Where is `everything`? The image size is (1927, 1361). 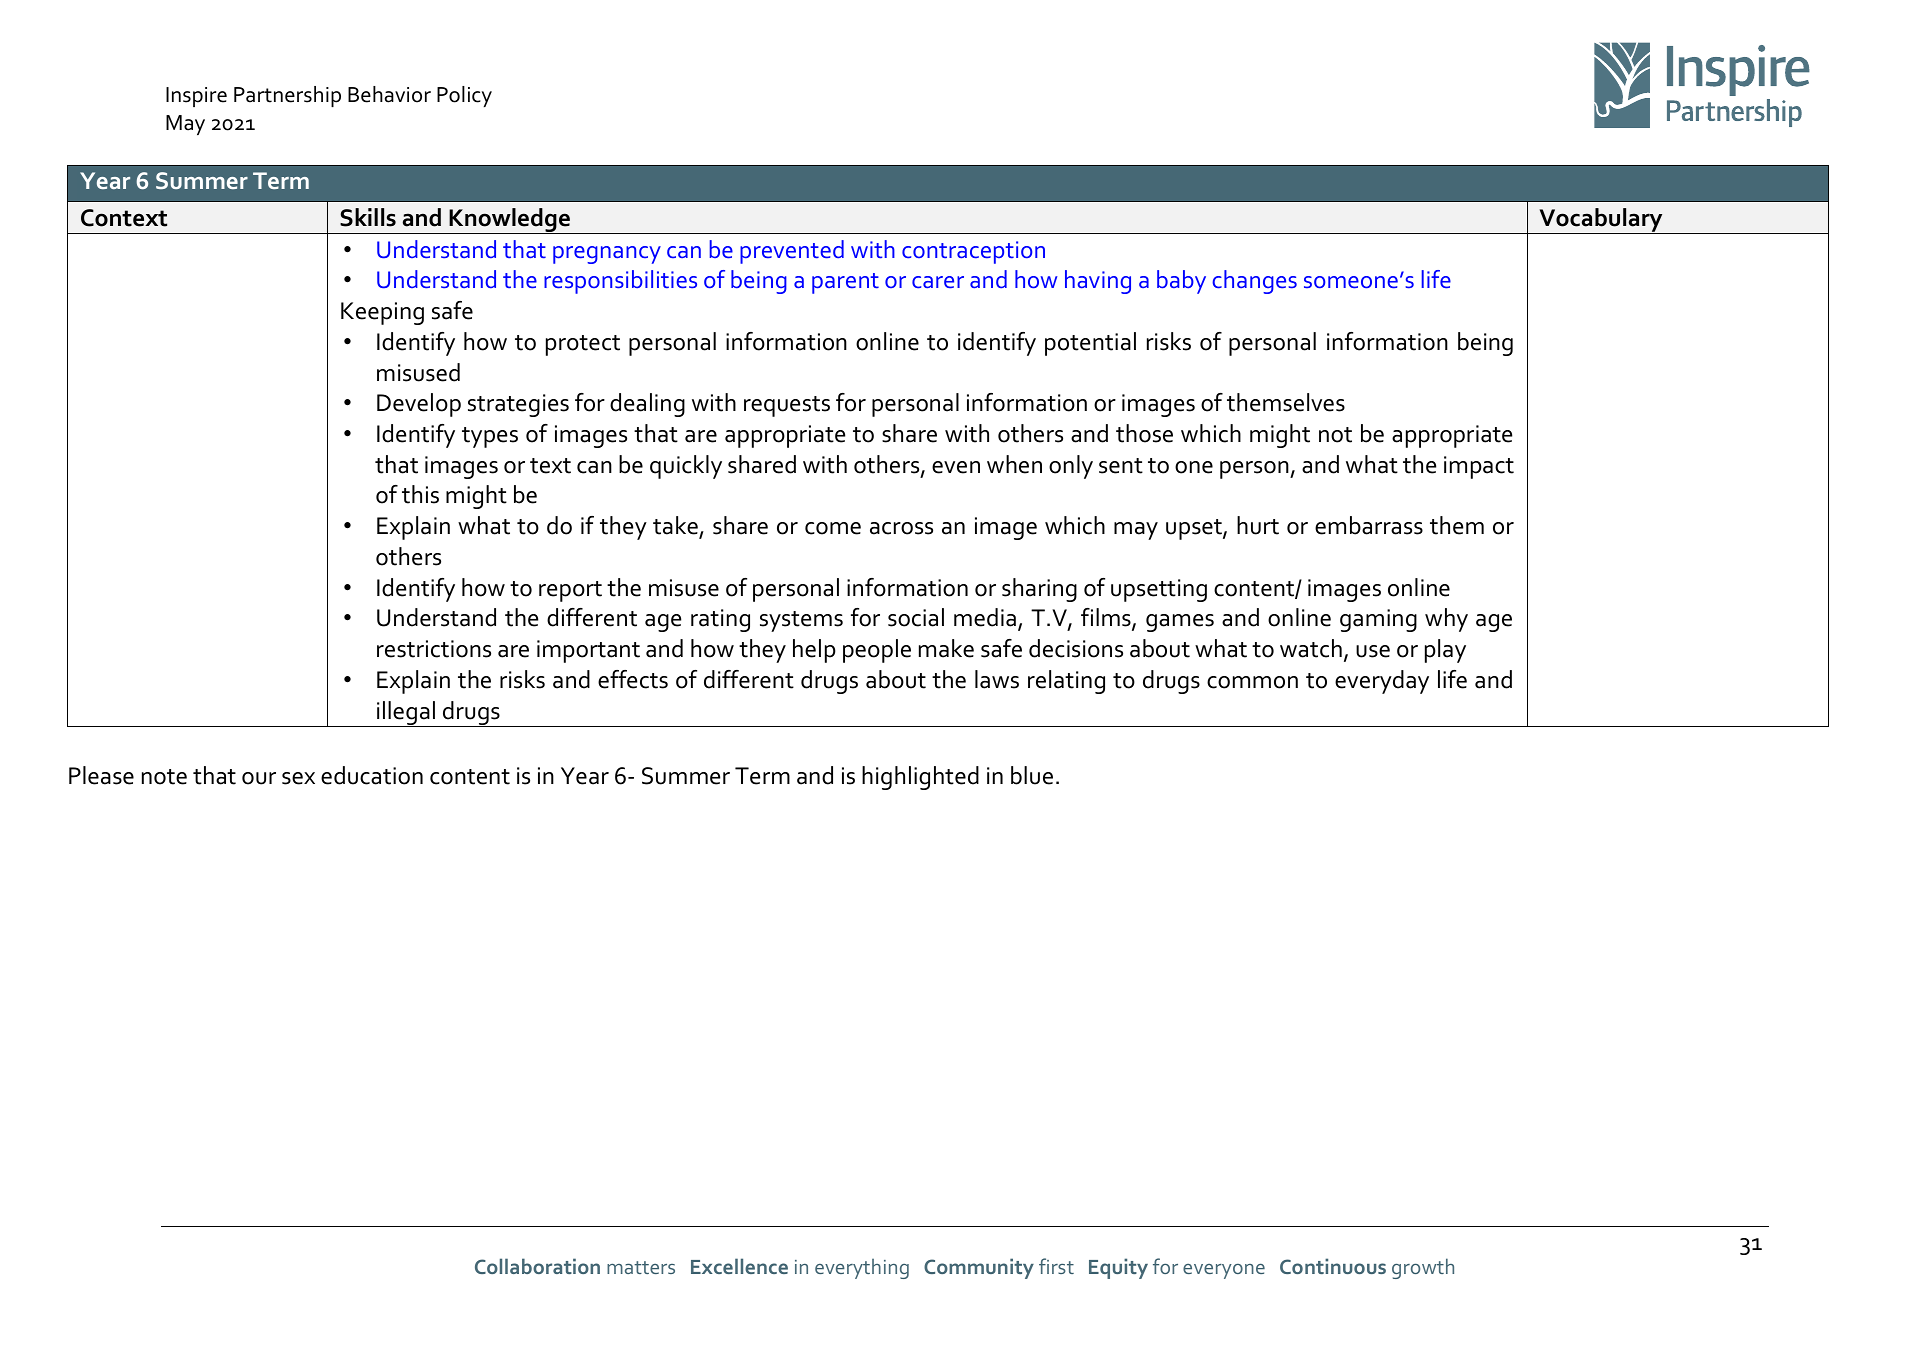 everything is located at coordinates (862, 1269).
